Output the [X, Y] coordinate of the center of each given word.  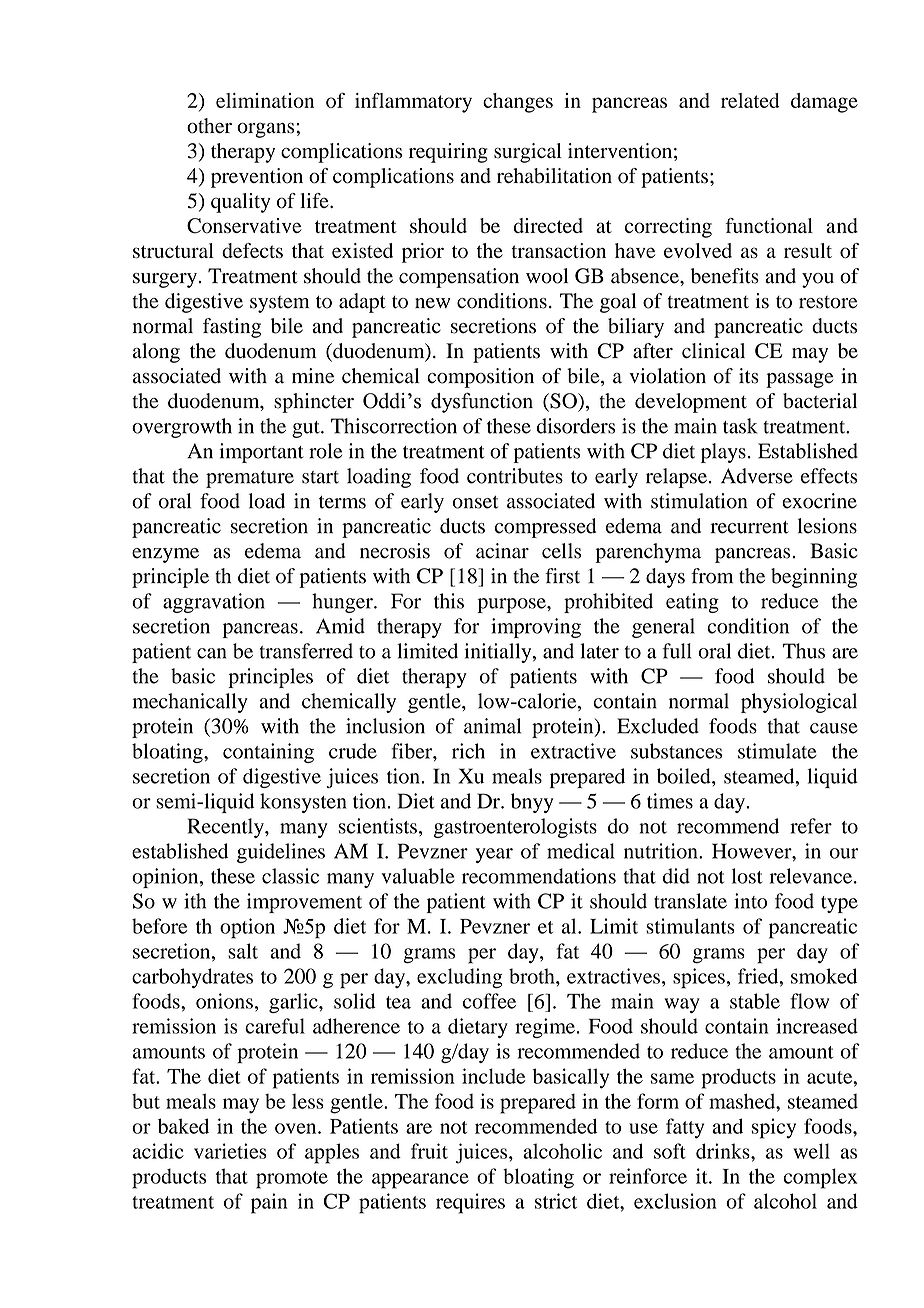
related [750, 100]
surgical [528, 153]
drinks [724, 1151]
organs [267, 130]
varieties [230, 1151]
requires [470, 1203]
